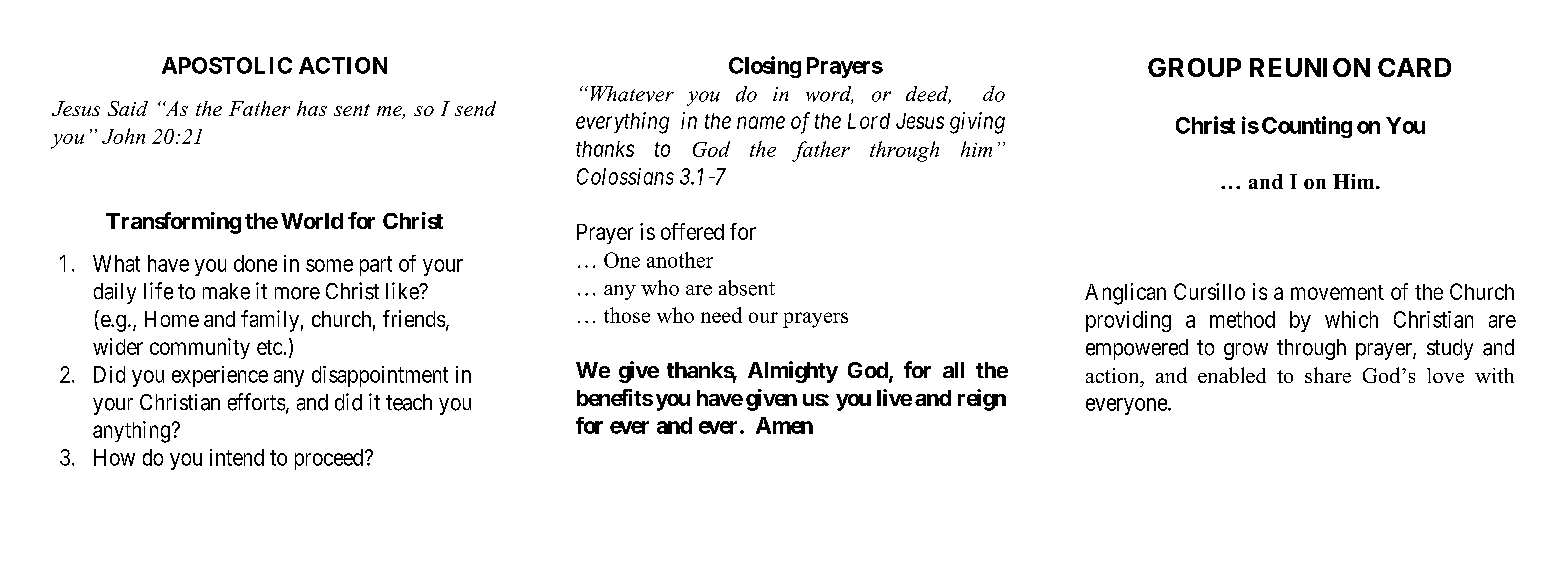  I want to click on REUNION, so click(1310, 67).
